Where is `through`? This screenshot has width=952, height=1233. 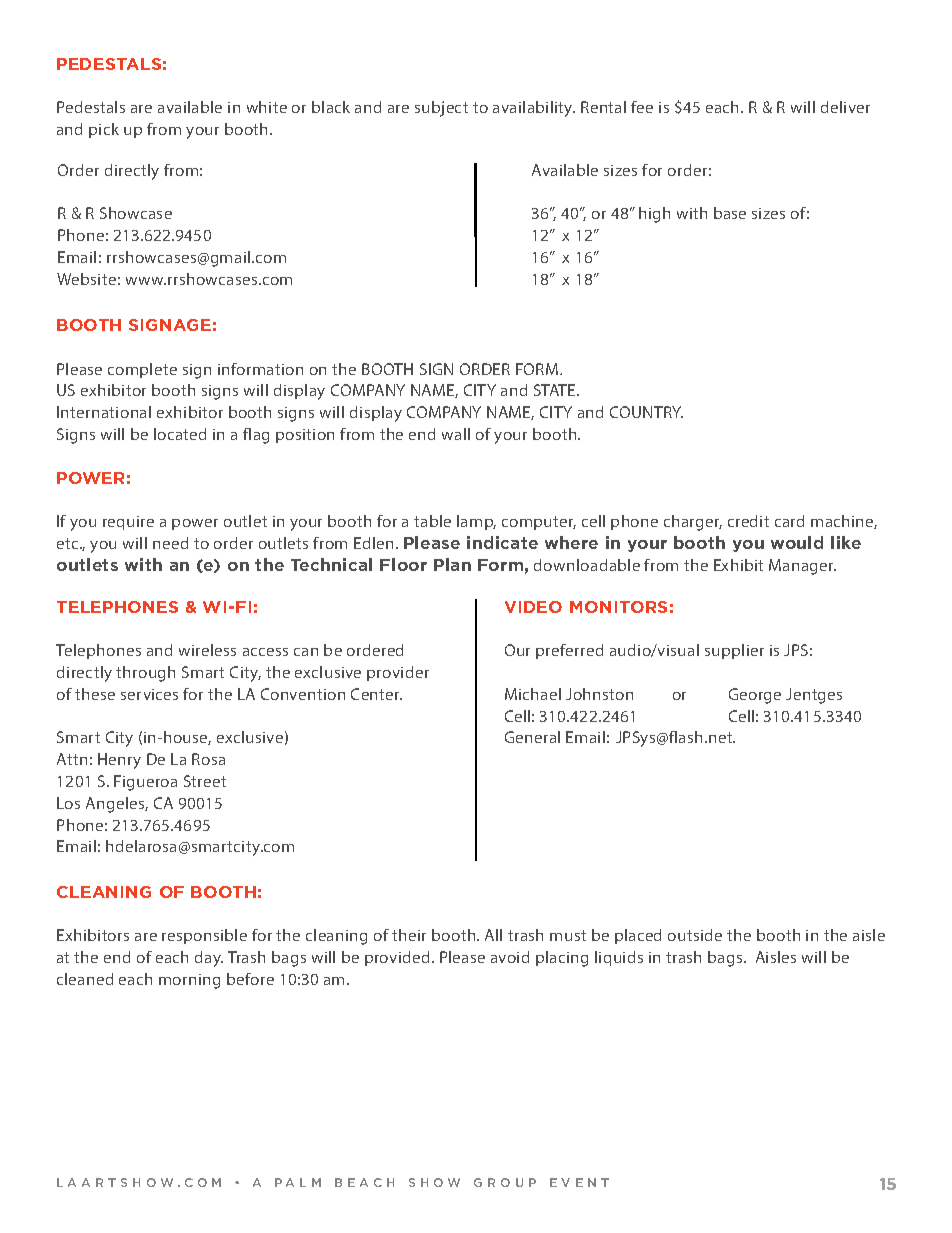
through is located at coordinates (145, 674).
